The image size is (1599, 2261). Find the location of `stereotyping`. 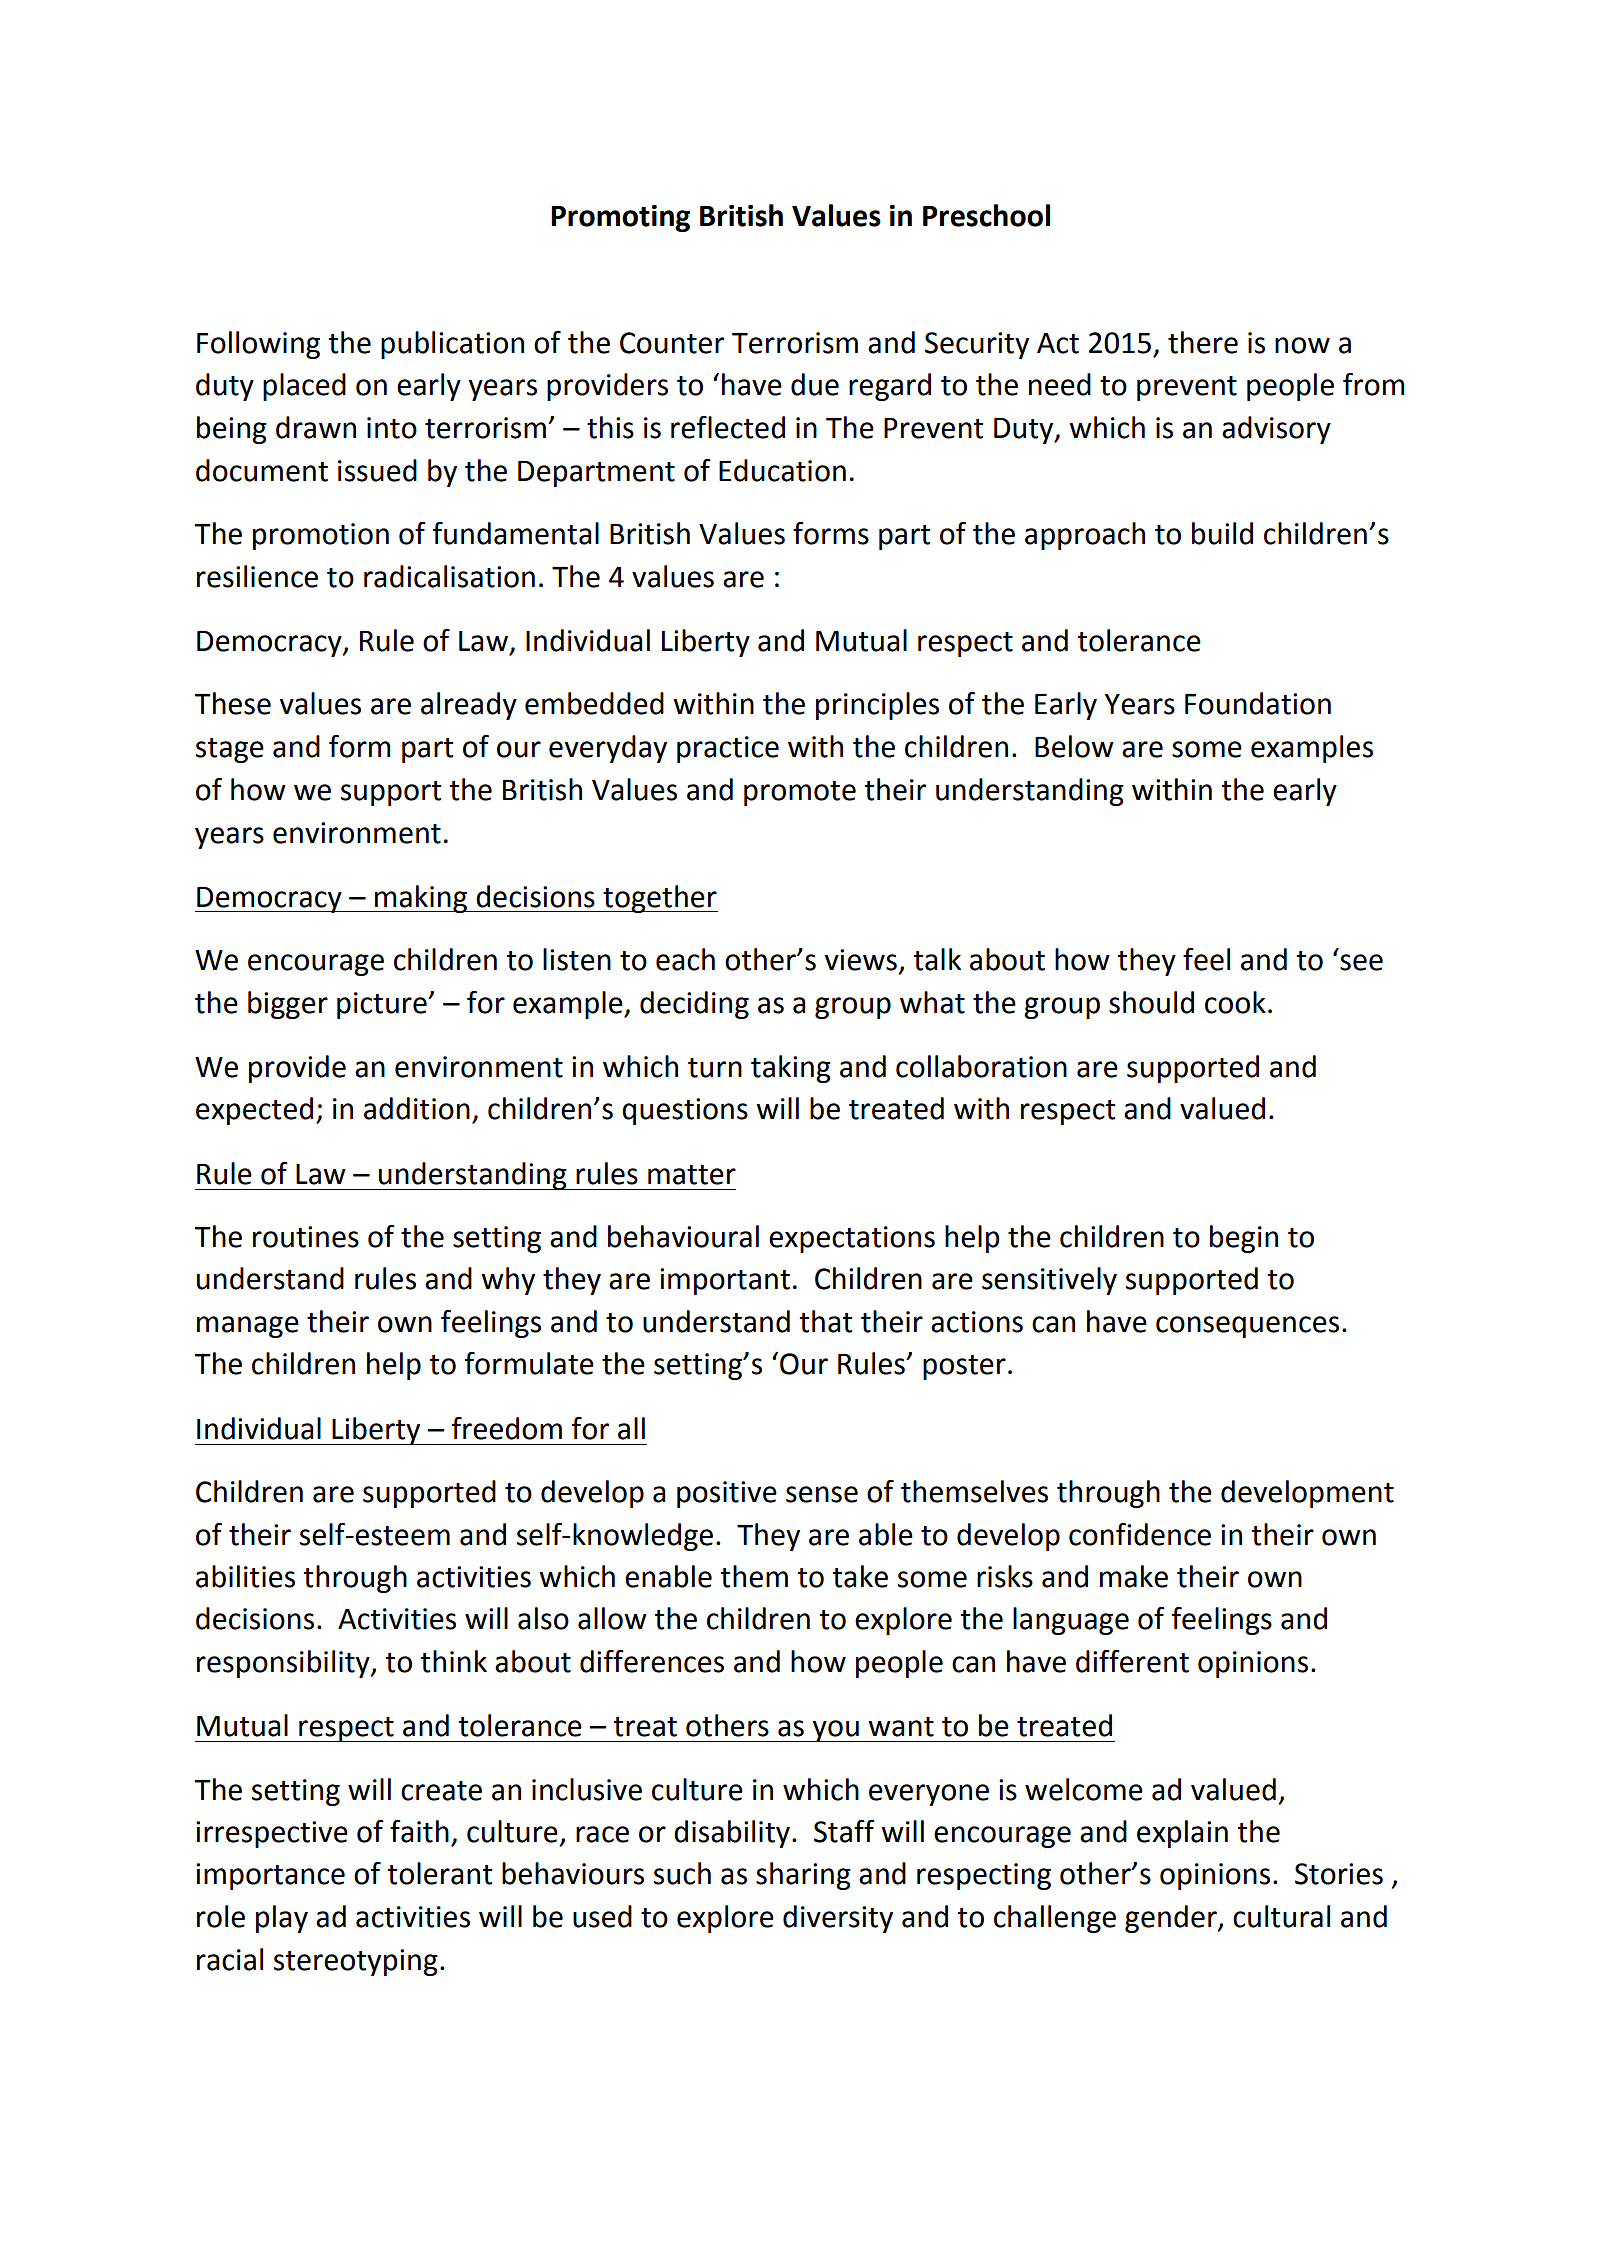

stereotyping is located at coordinates (356, 1962).
